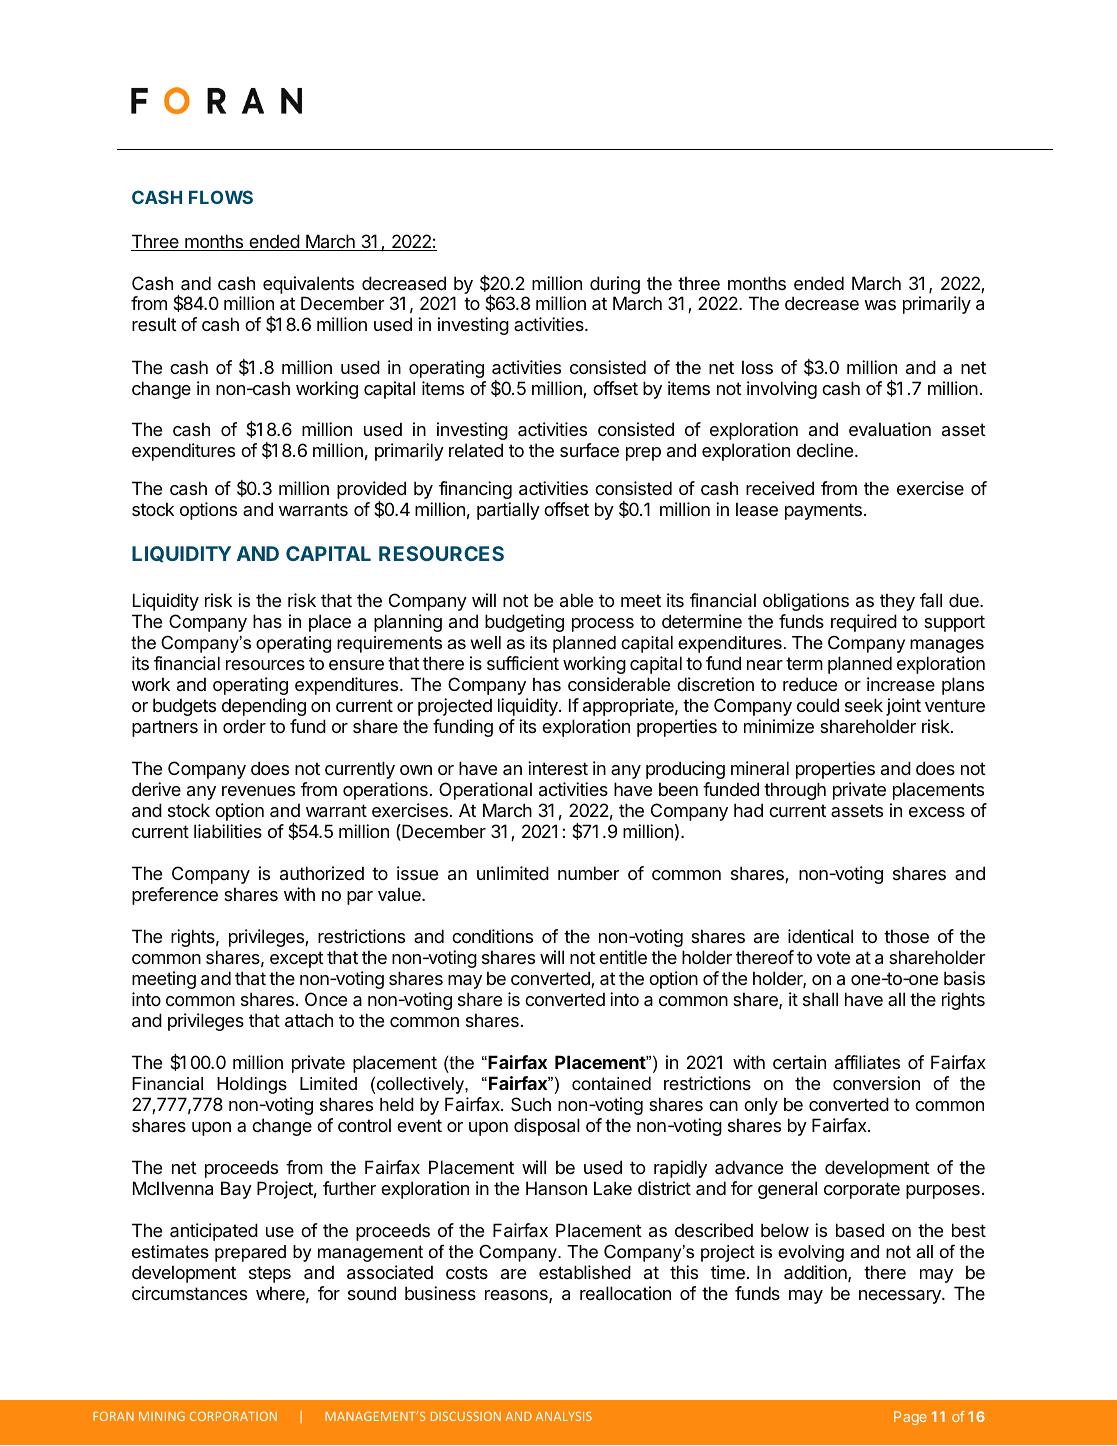 Image resolution: width=1117 pixels, height=1446 pixels. I want to click on partially, so click(508, 511).
